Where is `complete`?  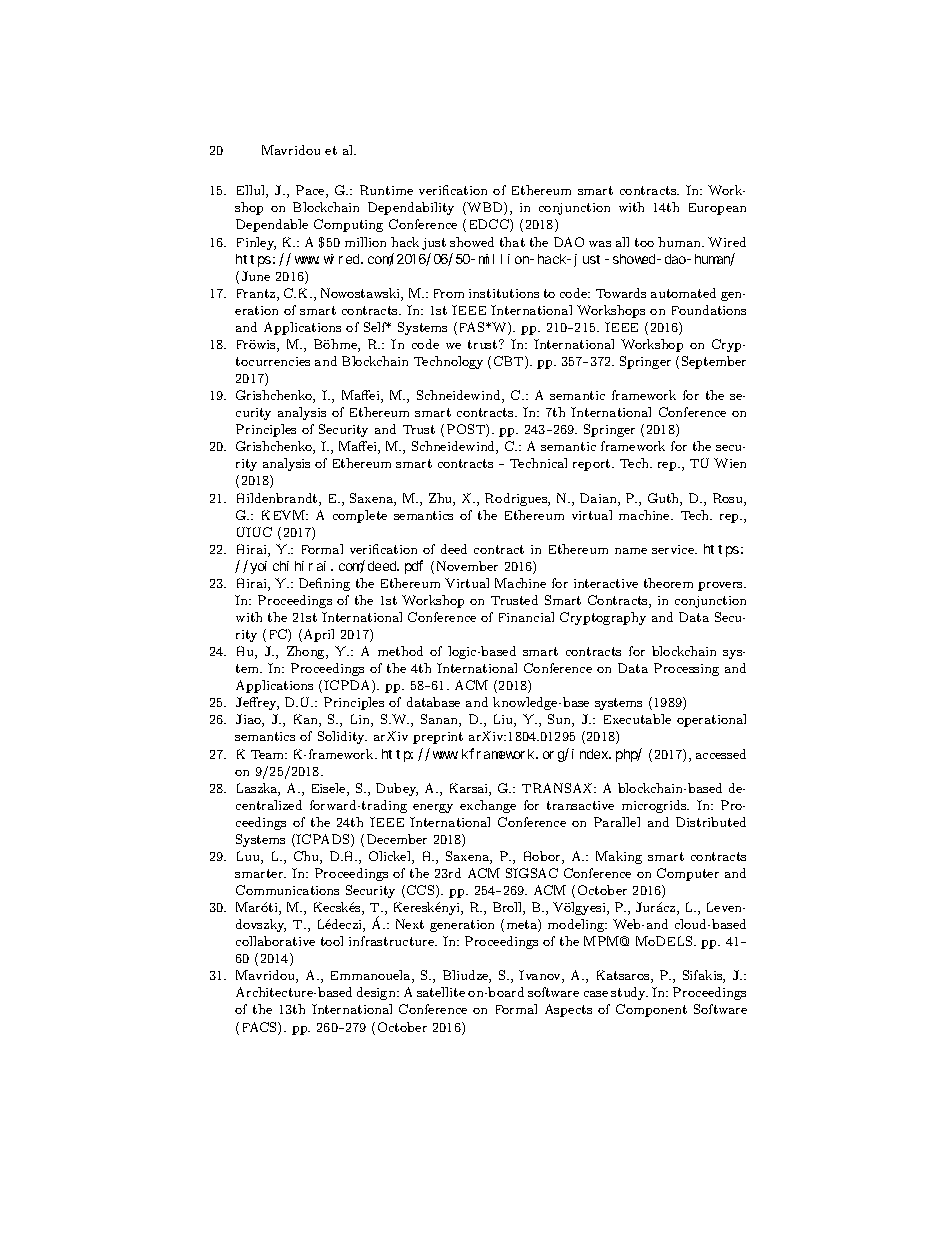
complete is located at coordinates (360, 516).
